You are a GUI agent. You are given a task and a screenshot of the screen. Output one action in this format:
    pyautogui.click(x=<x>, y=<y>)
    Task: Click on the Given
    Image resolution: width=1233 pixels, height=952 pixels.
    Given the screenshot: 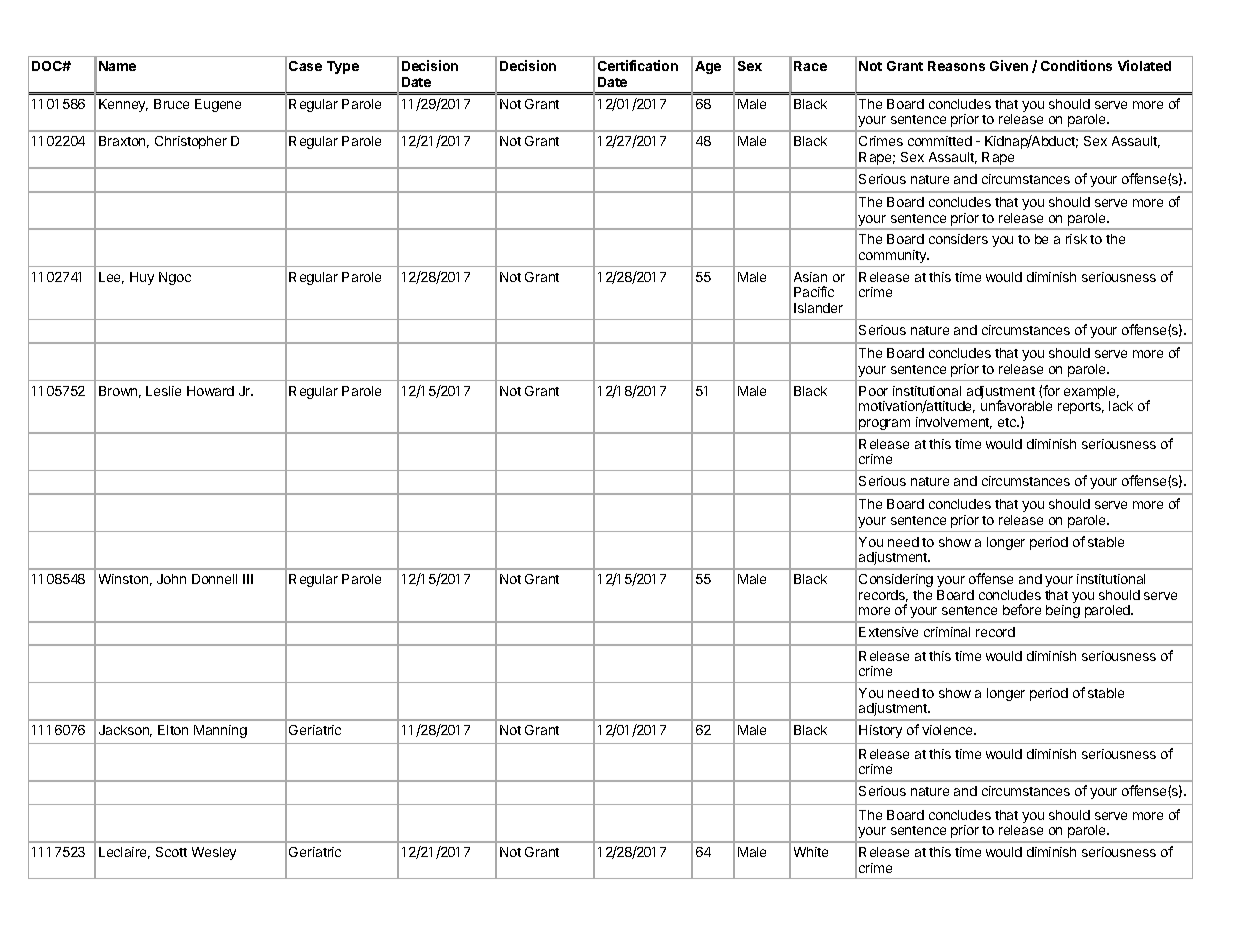 What is the action you would take?
    pyautogui.click(x=1009, y=65)
